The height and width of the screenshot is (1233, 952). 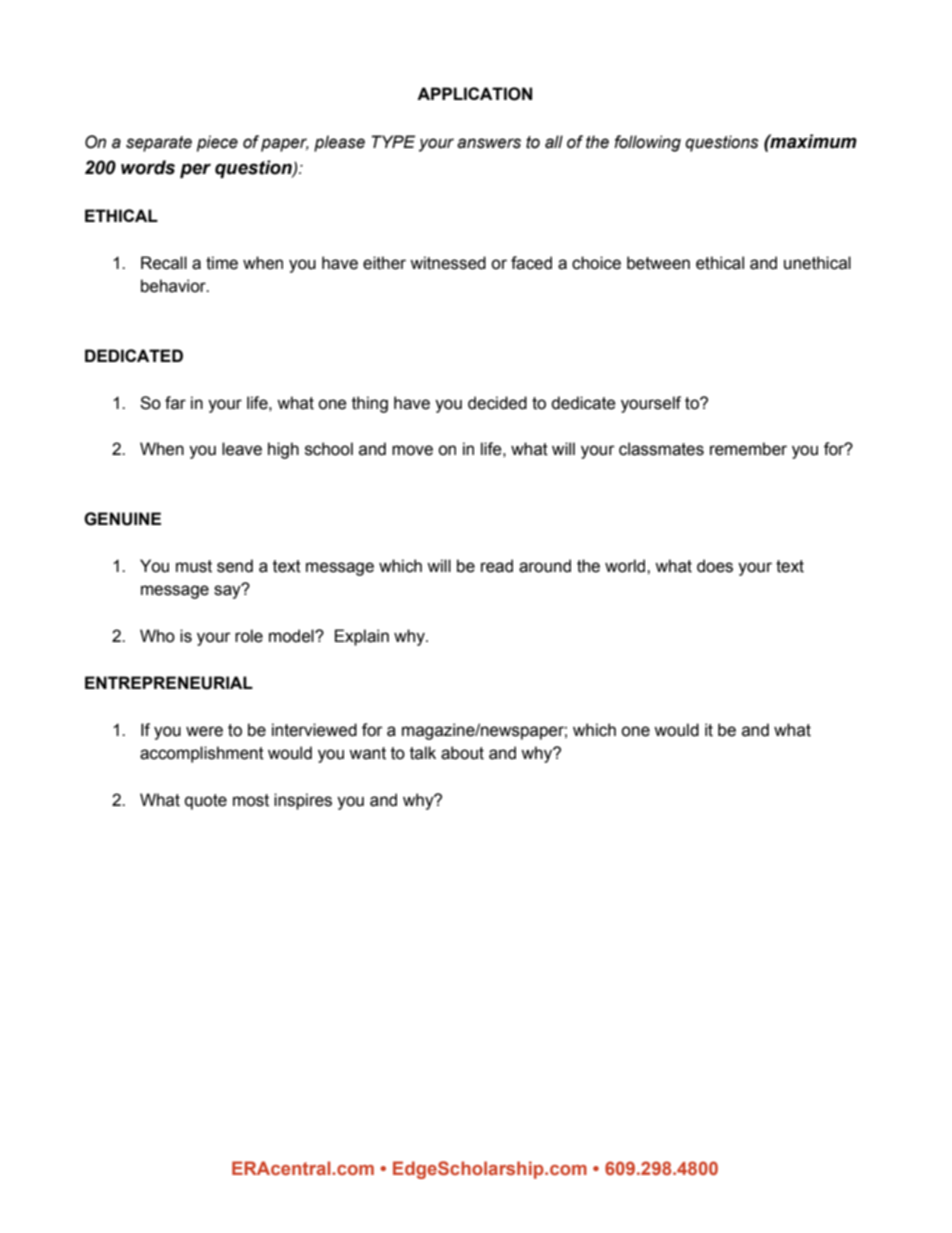 I want to click on APPLICATION, so click(x=474, y=94).
